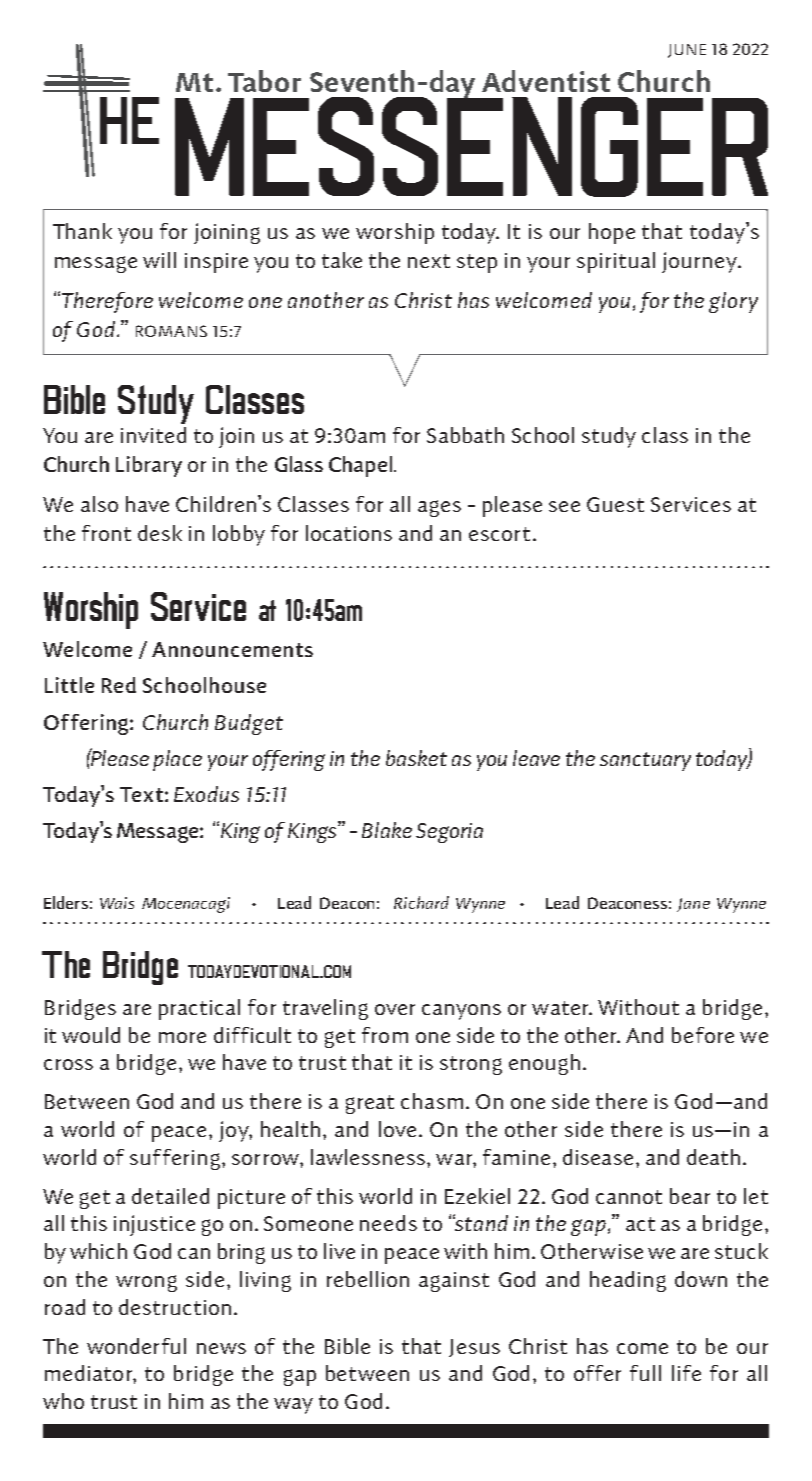  I want to click on JUNE, so click(687, 51).
